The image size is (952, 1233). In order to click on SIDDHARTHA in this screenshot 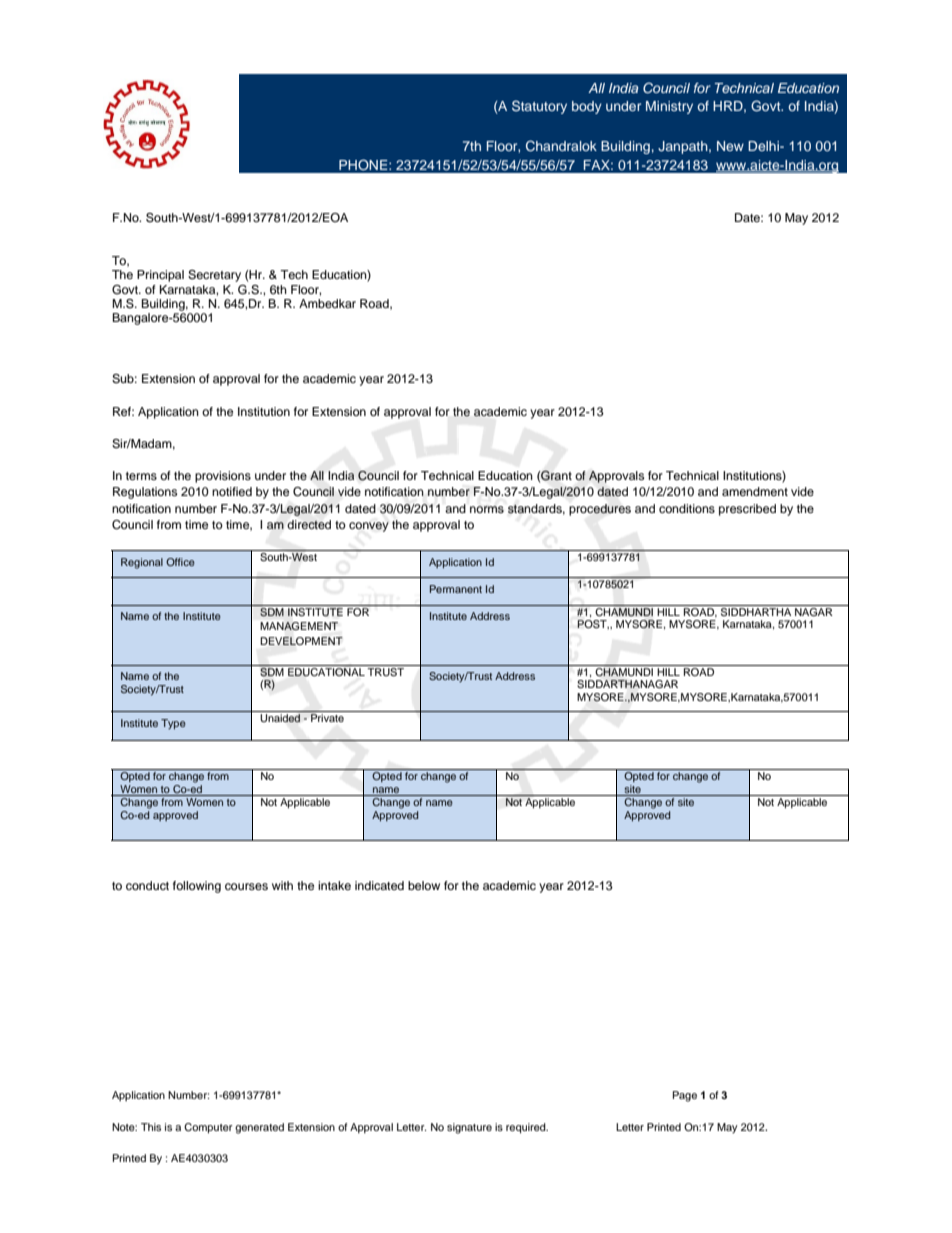, I will do `click(756, 610)`.
